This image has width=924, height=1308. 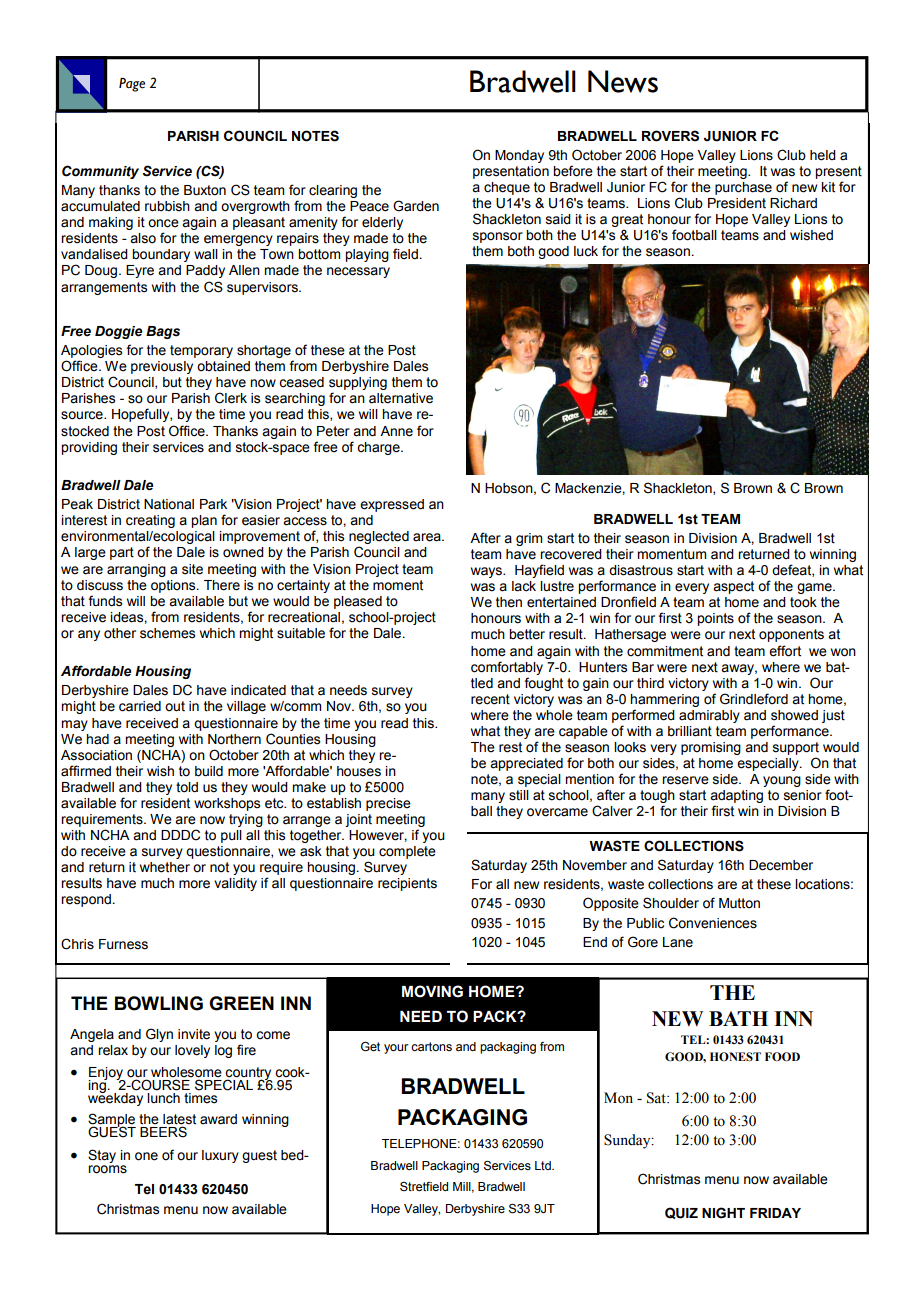 What do you see at coordinates (507, 668) in the image?
I see `comfortably` at bounding box center [507, 668].
